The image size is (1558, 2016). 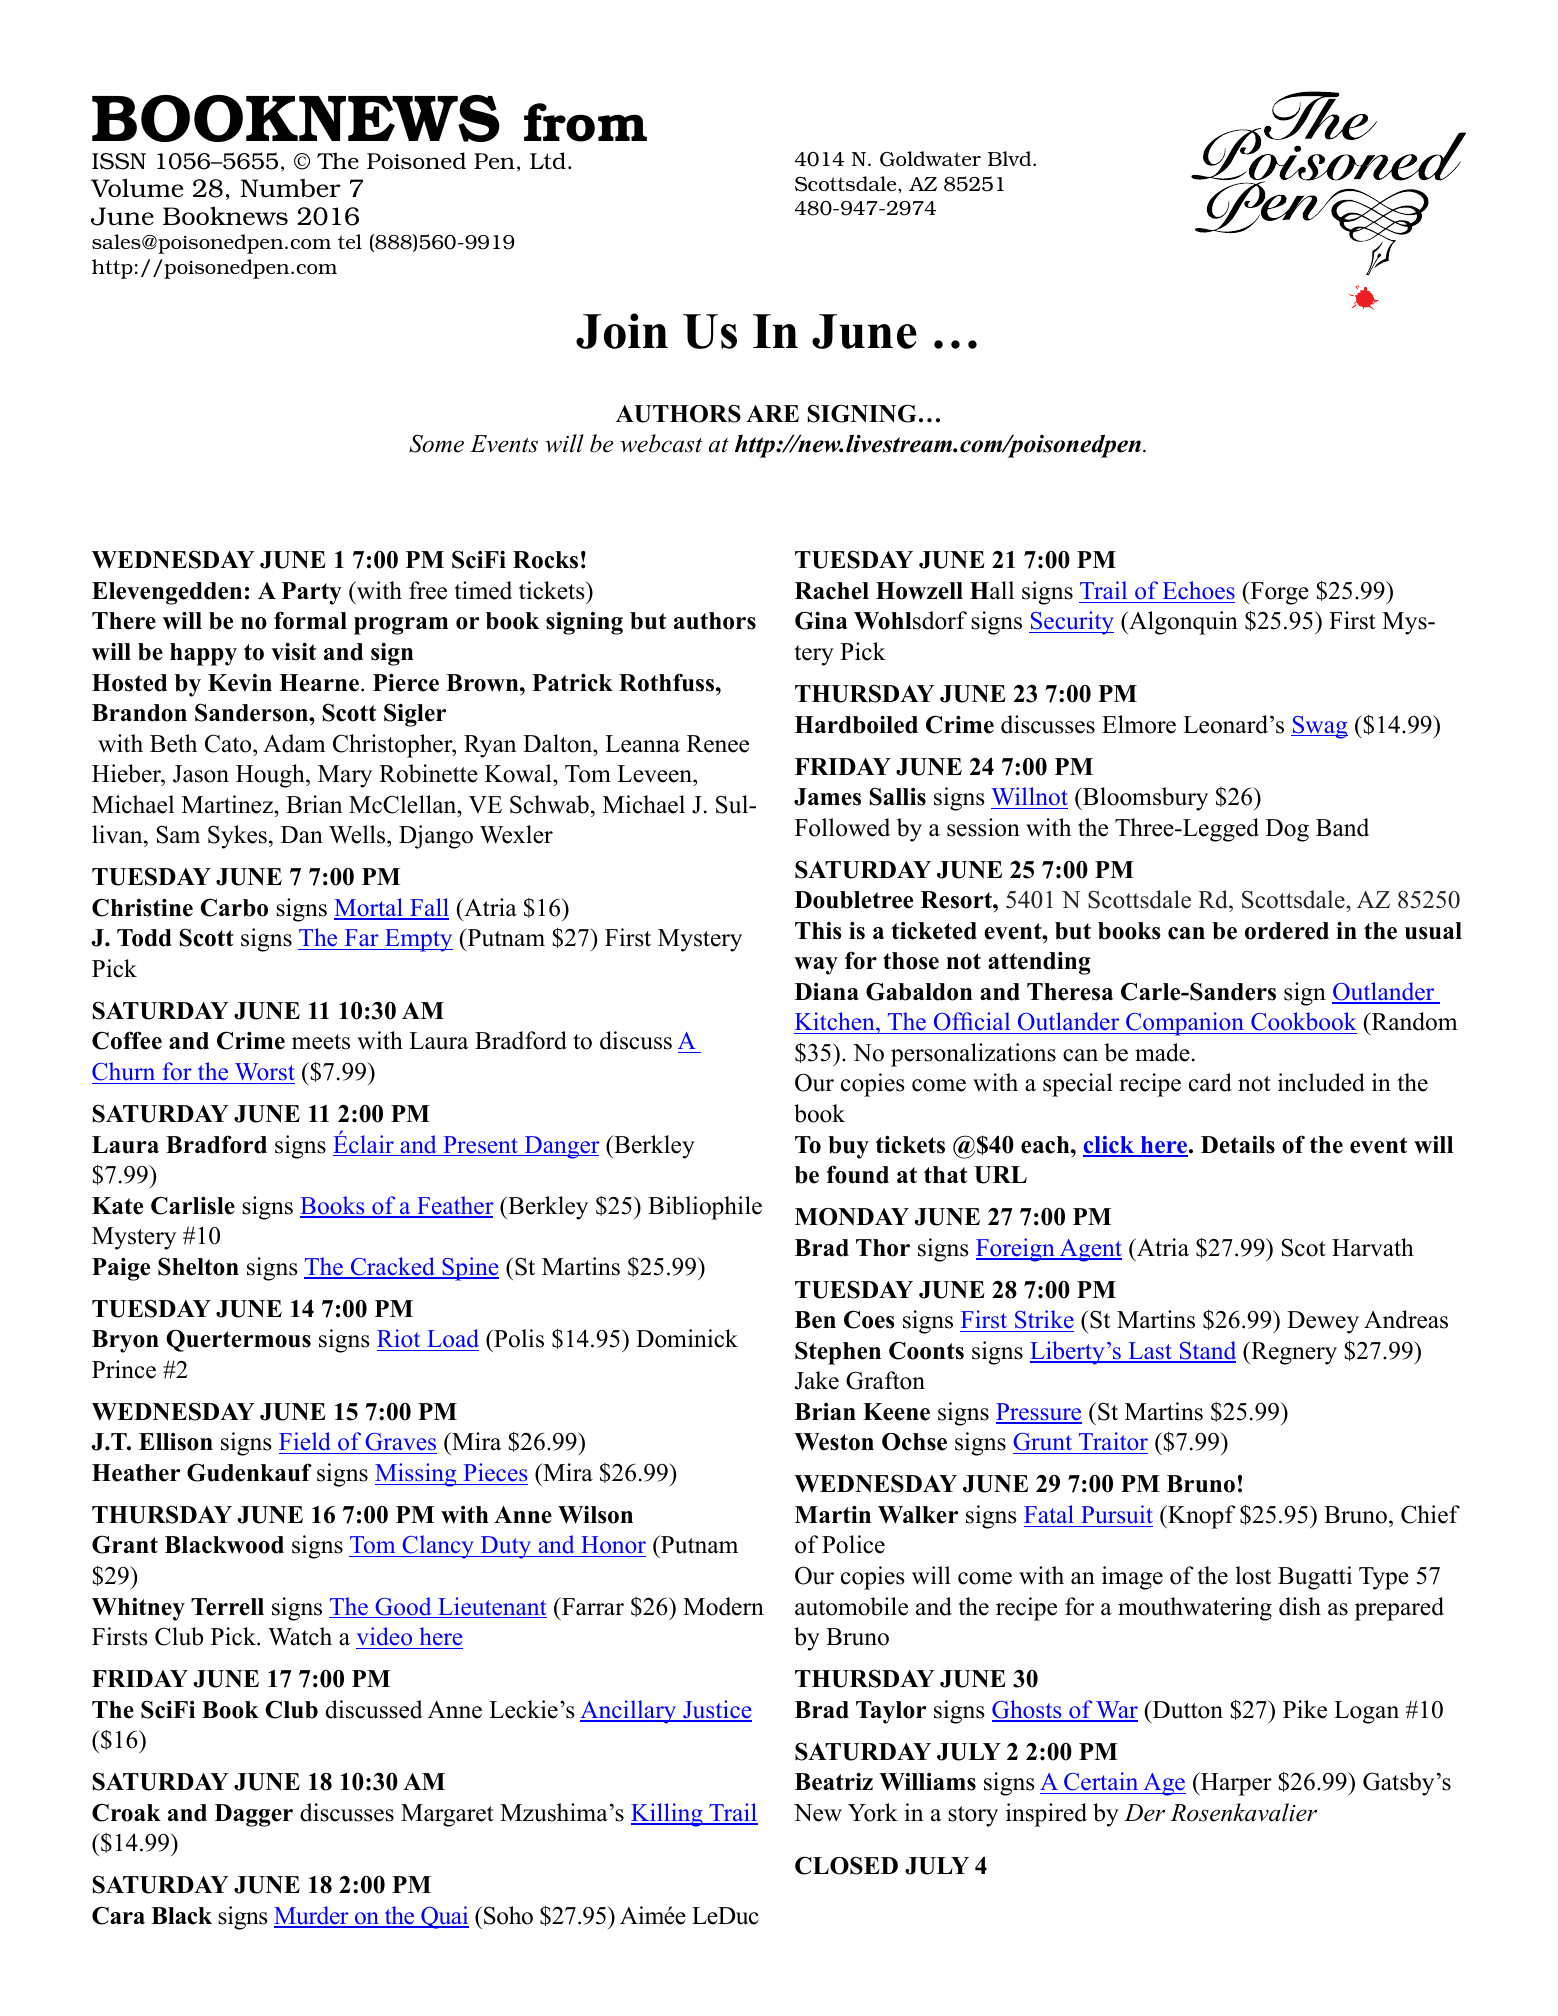 What do you see at coordinates (1011, 158) in the screenshot?
I see `Blvd` at bounding box center [1011, 158].
